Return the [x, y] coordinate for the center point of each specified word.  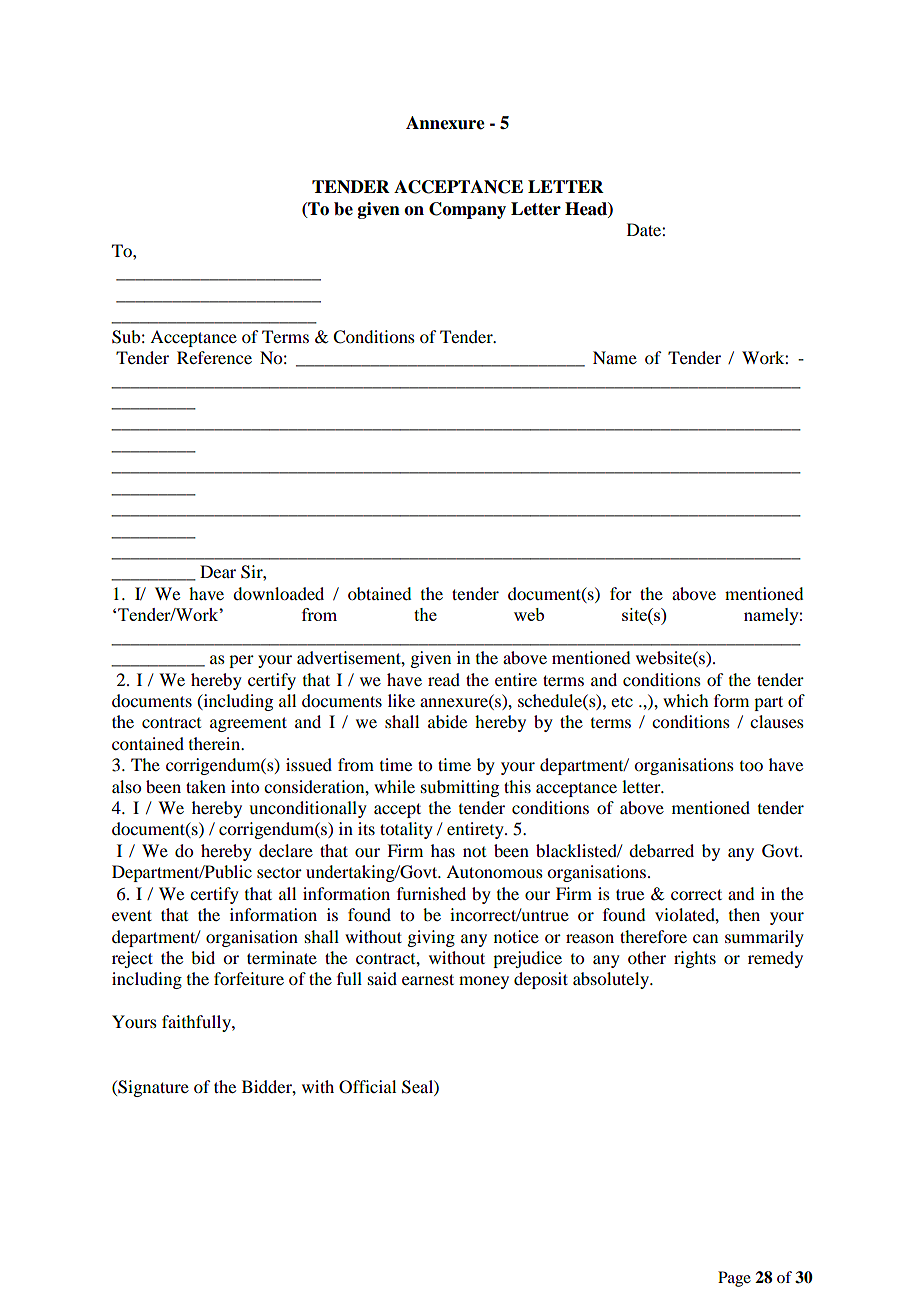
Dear [218, 571]
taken [206, 786]
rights [695, 959]
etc [622, 701]
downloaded [278, 593]
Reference [214, 357]
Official [367, 1087]
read [444, 679]
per [241, 661]
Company [467, 210]
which [685, 700]
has [443, 850]
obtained [379, 593]
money [484, 982]
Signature [152, 1088]
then [744, 914]
